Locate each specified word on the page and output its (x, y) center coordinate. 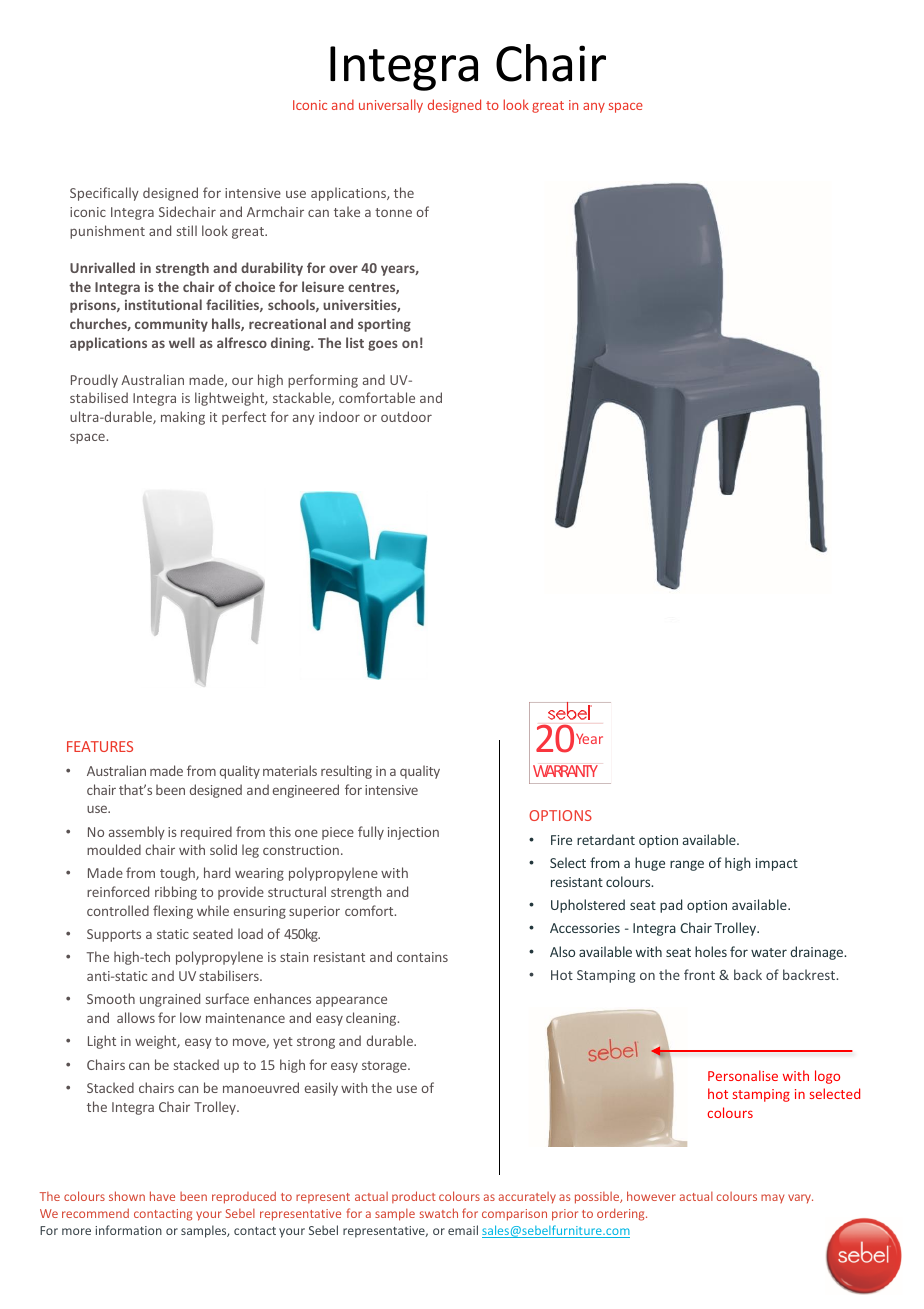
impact (777, 864)
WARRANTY (565, 771)
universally (391, 106)
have (162, 1196)
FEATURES (100, 746)
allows (136, 1017)
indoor (339, 416)
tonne (393, 212)
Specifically (104, 194)
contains (422, 957)
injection (413, 833)
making (183, 418)
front (699, 974)
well (182, 342)
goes (383, 345)
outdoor (406, 416)
